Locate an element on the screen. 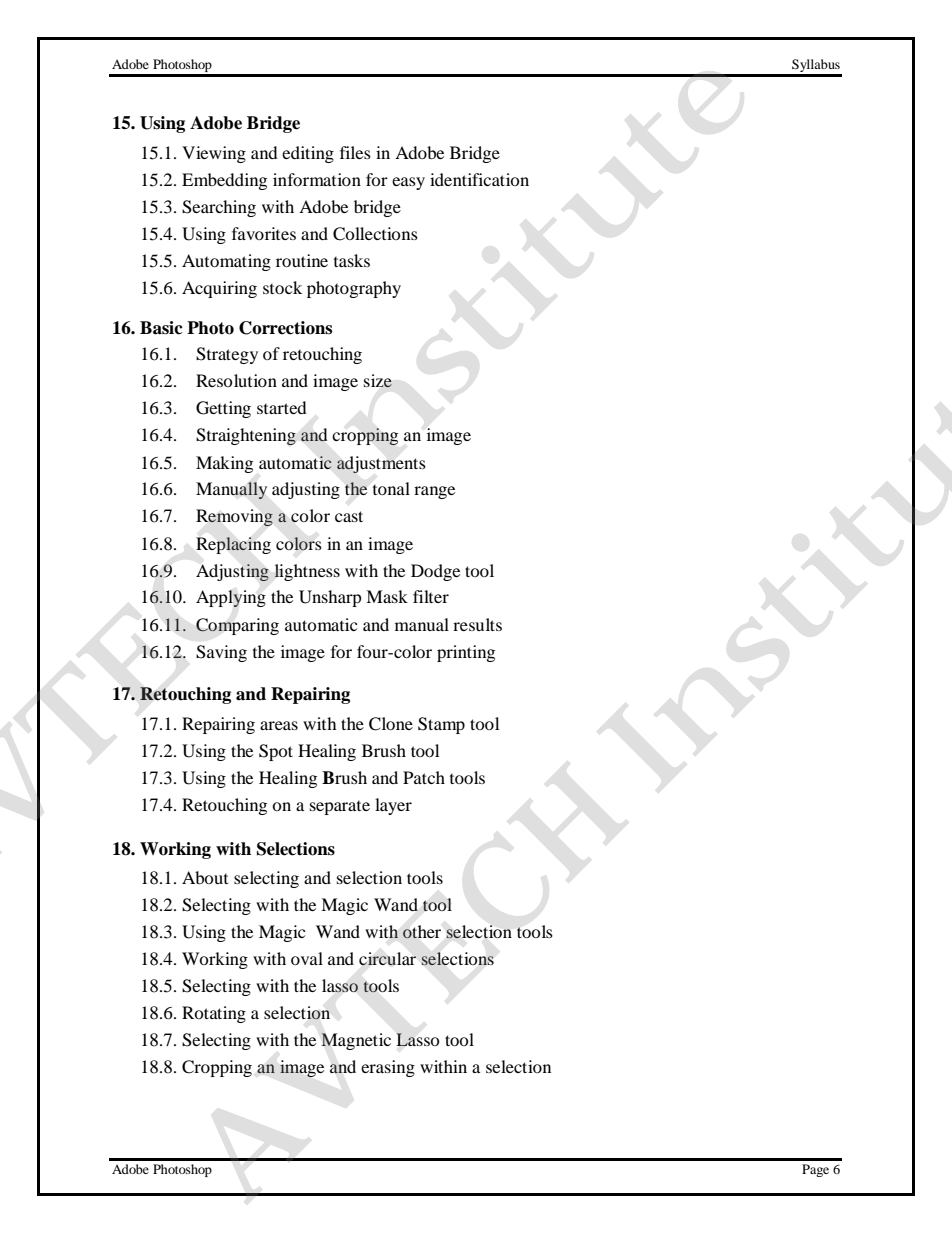  erasing is located at coordinates (388, 1068).
